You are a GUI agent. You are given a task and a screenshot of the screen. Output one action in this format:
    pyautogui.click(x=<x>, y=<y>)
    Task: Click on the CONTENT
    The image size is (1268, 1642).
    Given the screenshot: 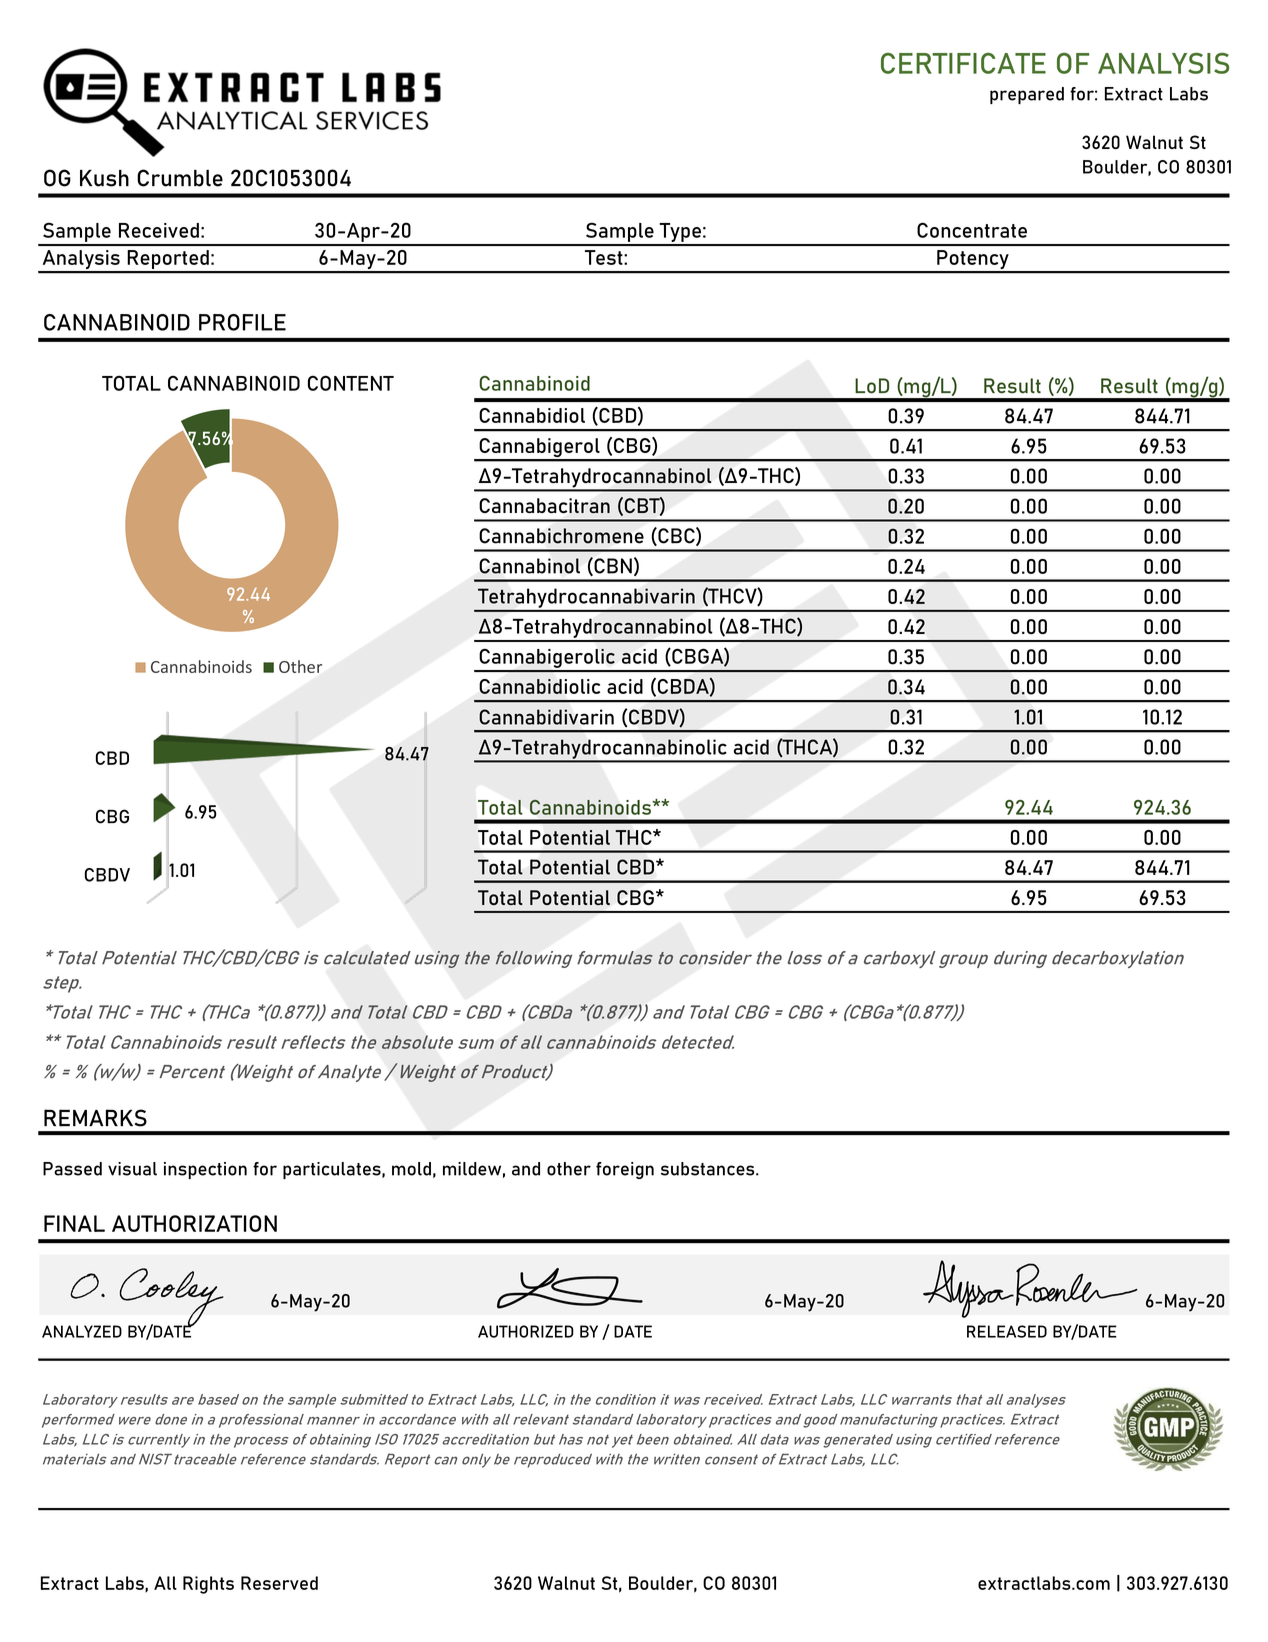 What is the action you would take?
    pyautogui.click(x=351, y=383)
